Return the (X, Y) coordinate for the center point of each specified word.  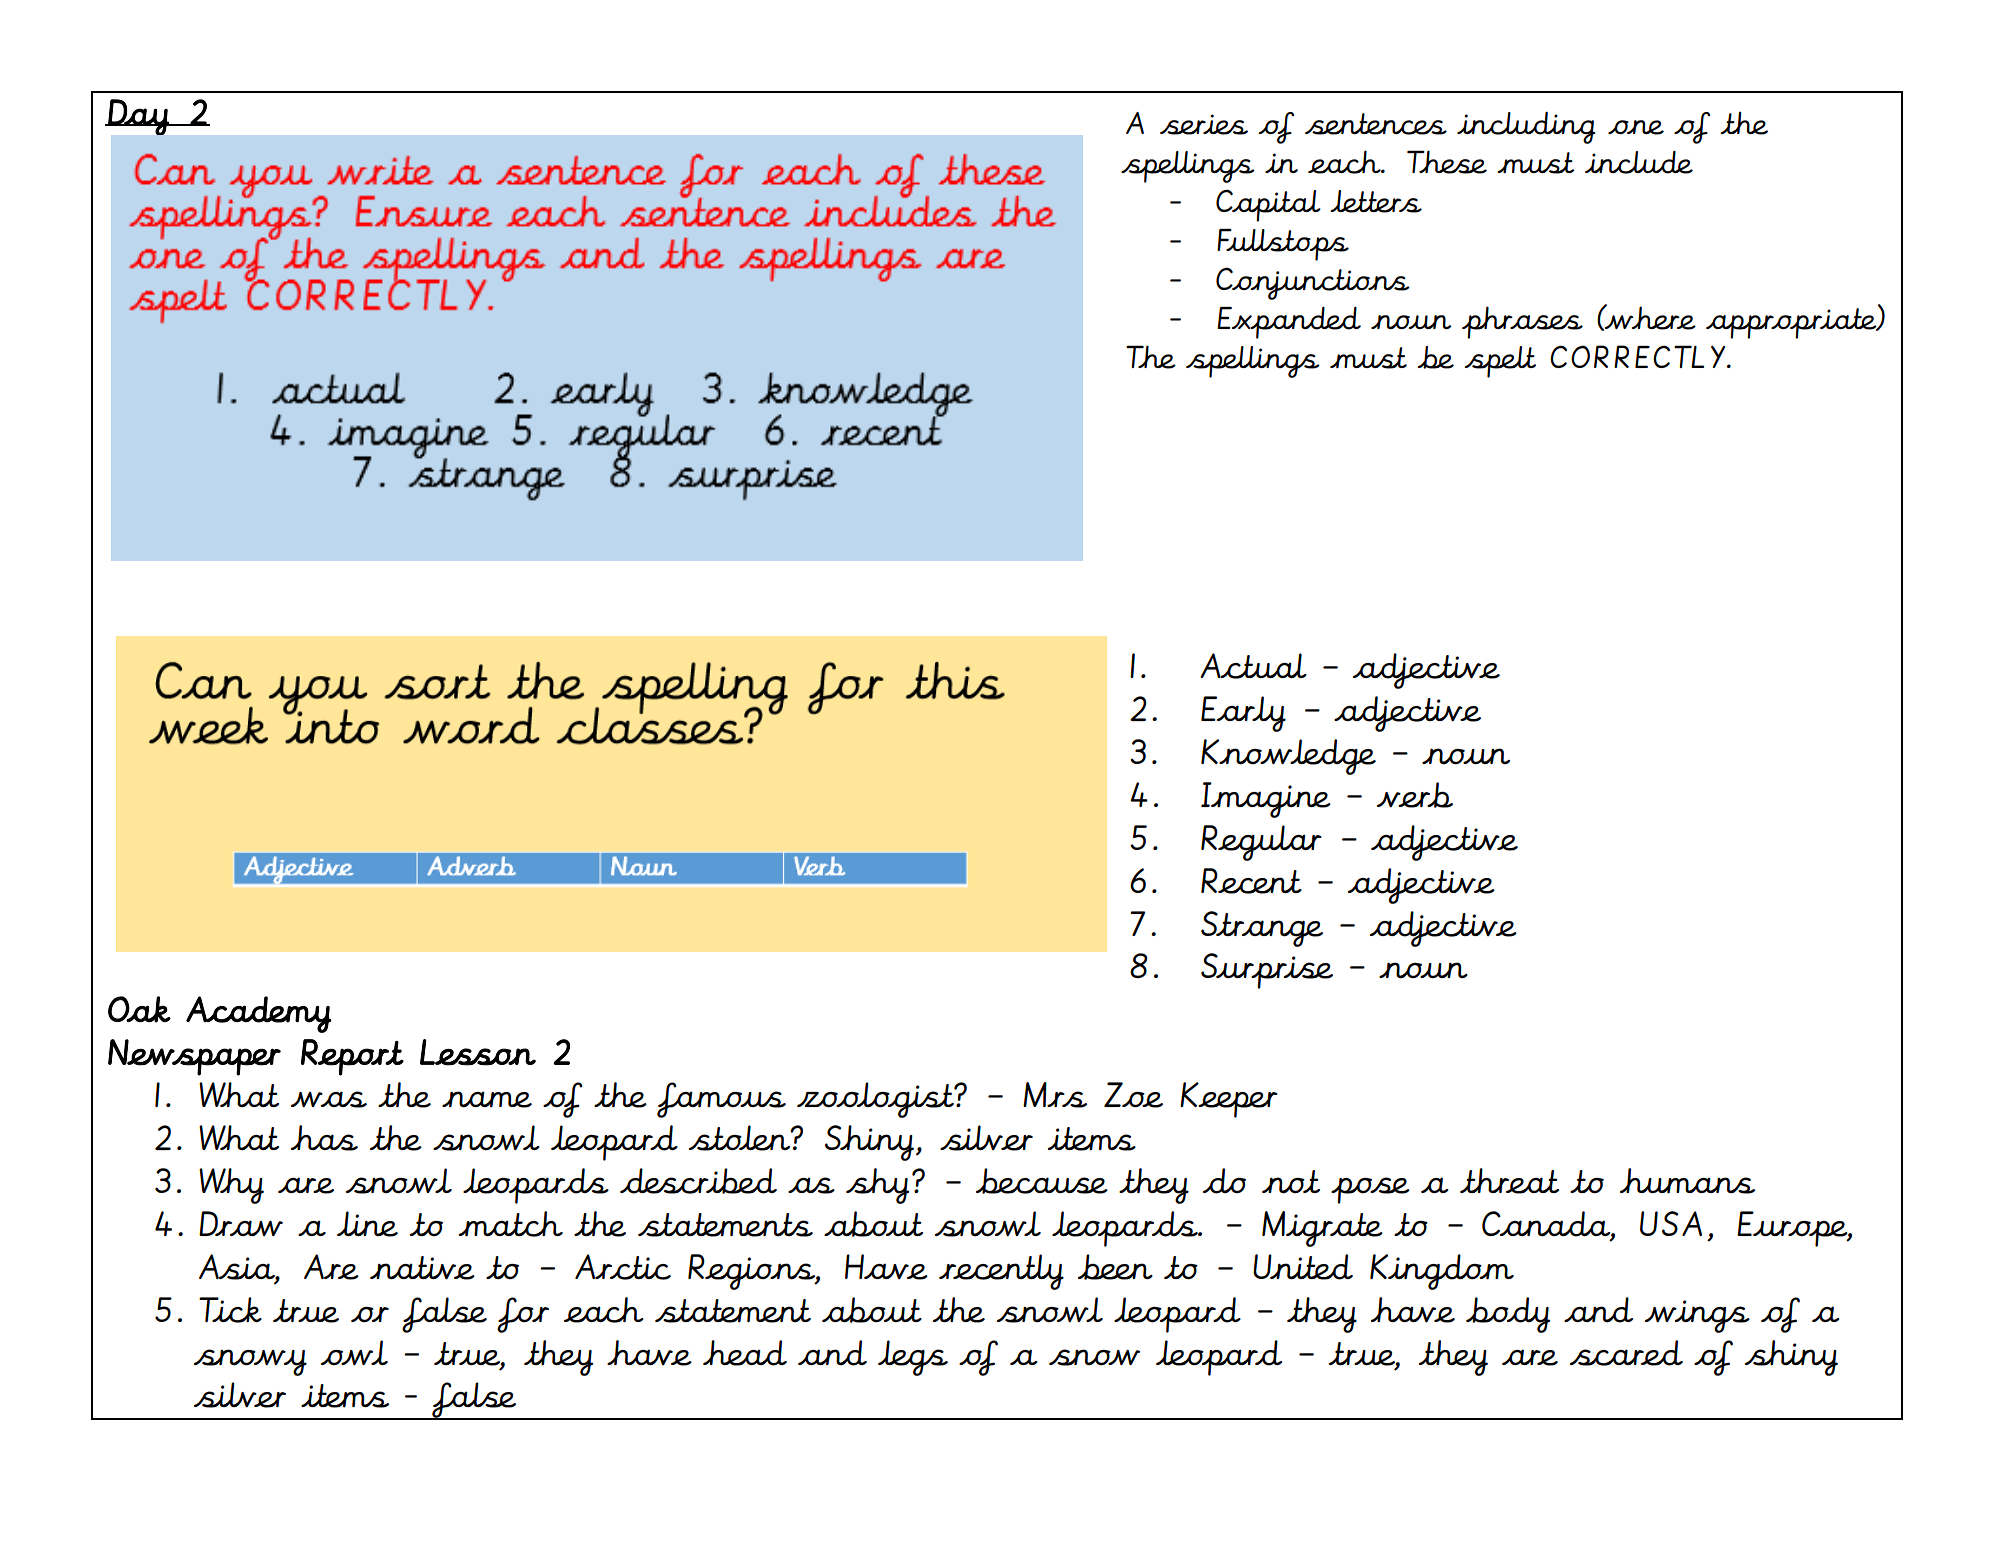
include (1639, 162)
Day (138, 117)
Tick (230, 1310)
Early (1243, 714)
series (1204, 124)
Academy (259, 1014)
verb (1415, 795)
